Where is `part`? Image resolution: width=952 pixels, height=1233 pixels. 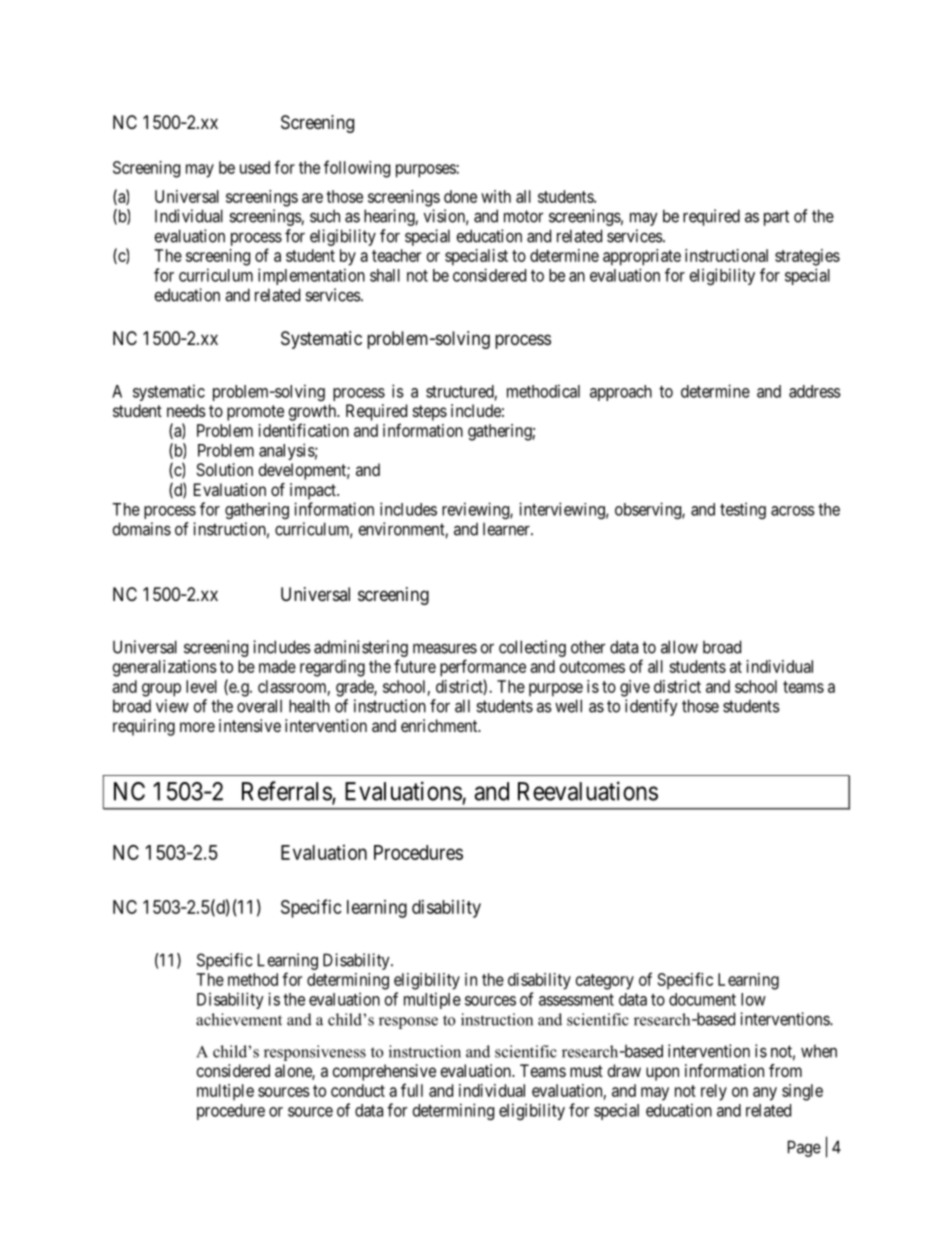
part is located at coordinates (776, 218).
